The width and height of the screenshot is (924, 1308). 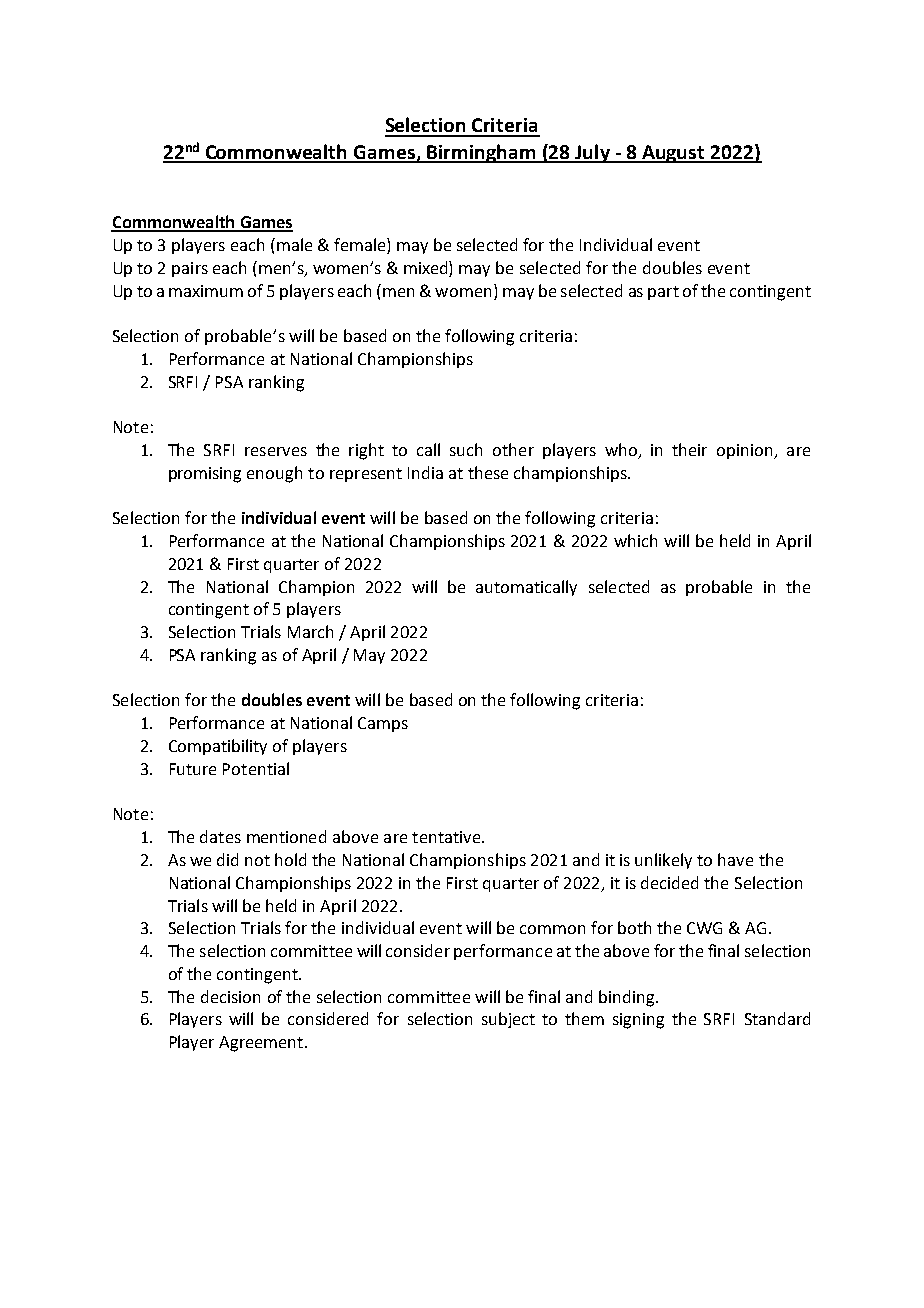 I want to click on mentioned, so click(x=286, y=836).
